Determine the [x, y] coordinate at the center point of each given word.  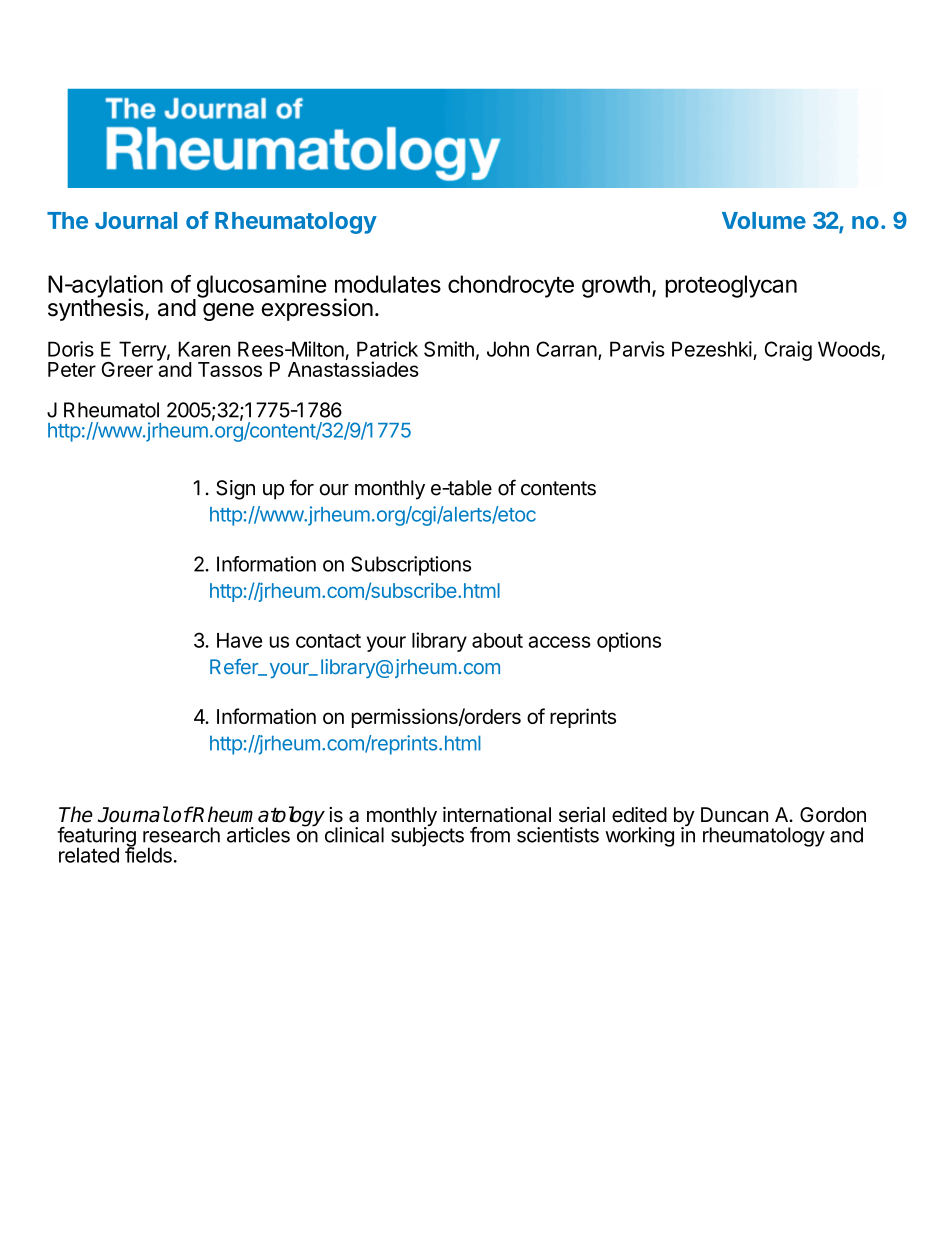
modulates [388, 284]
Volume [764, 220]
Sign [235, 490]
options [629, 642]
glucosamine [260, 287]
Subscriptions [411, 566]
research [181, 835]
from [490, 835]
